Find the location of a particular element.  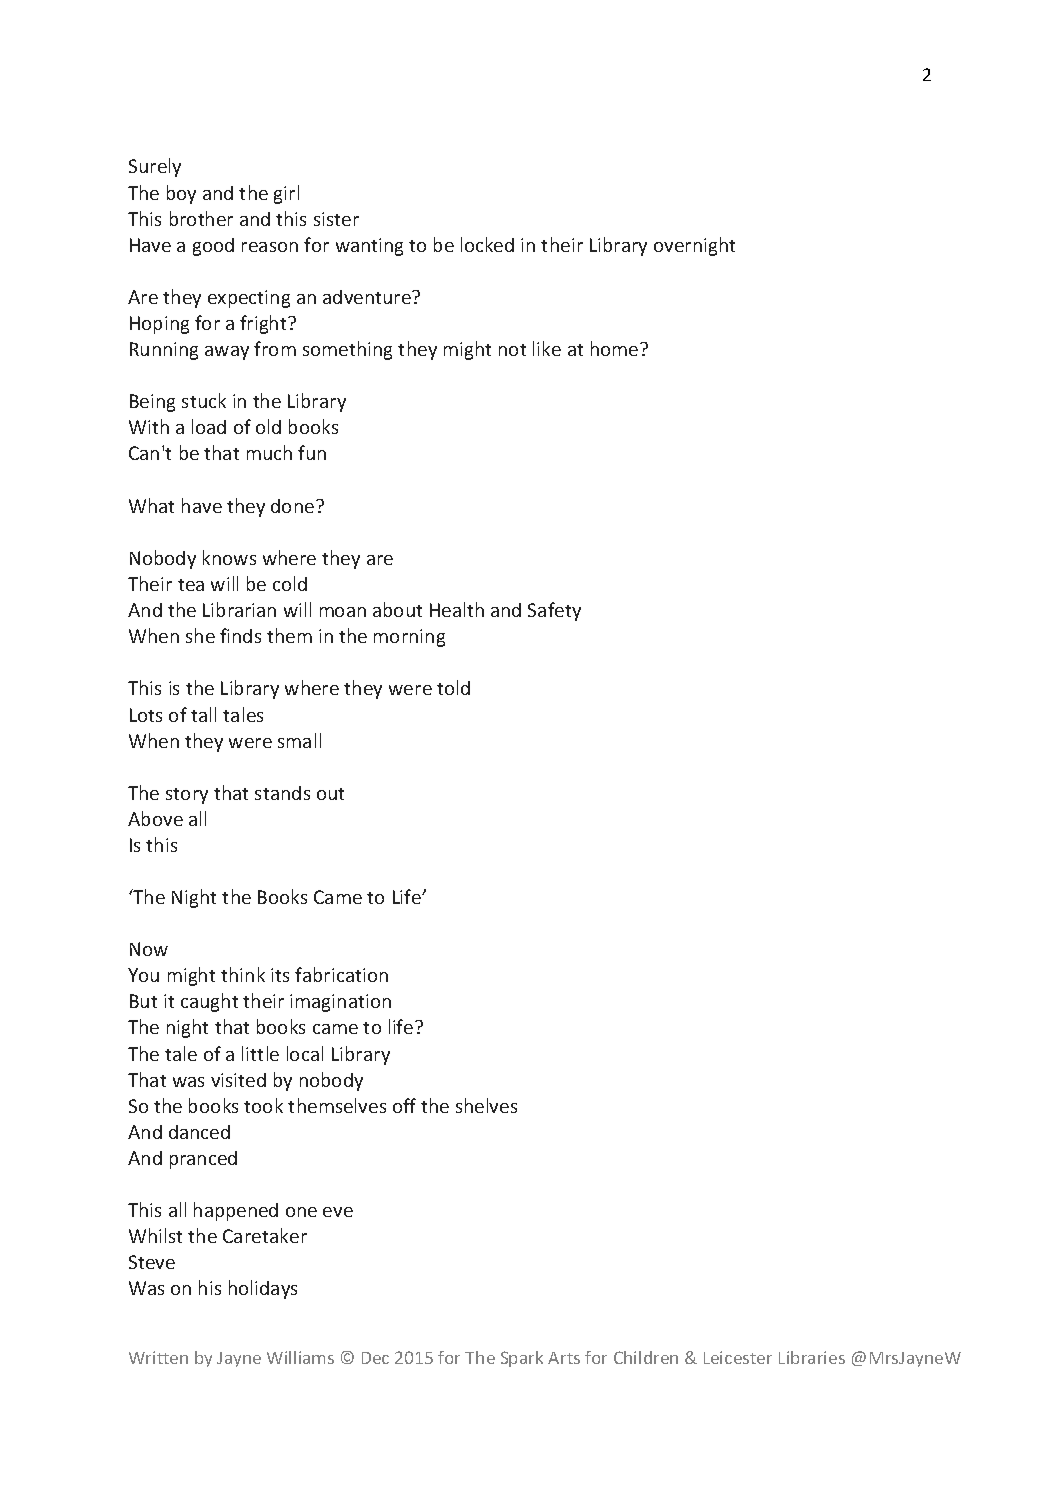

holidays is located at coordinates (263, 1289).
